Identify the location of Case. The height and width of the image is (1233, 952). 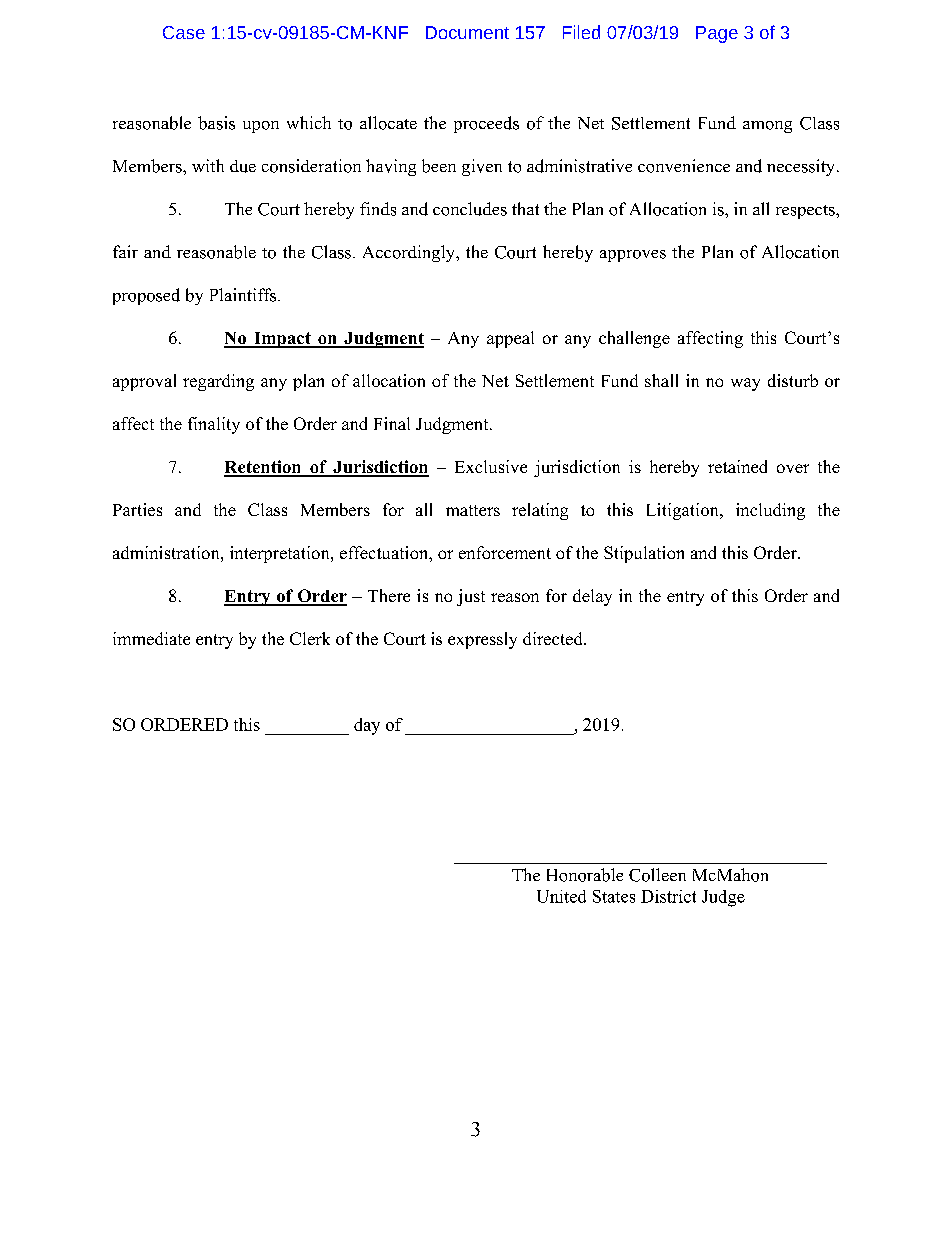
(184, 32).
